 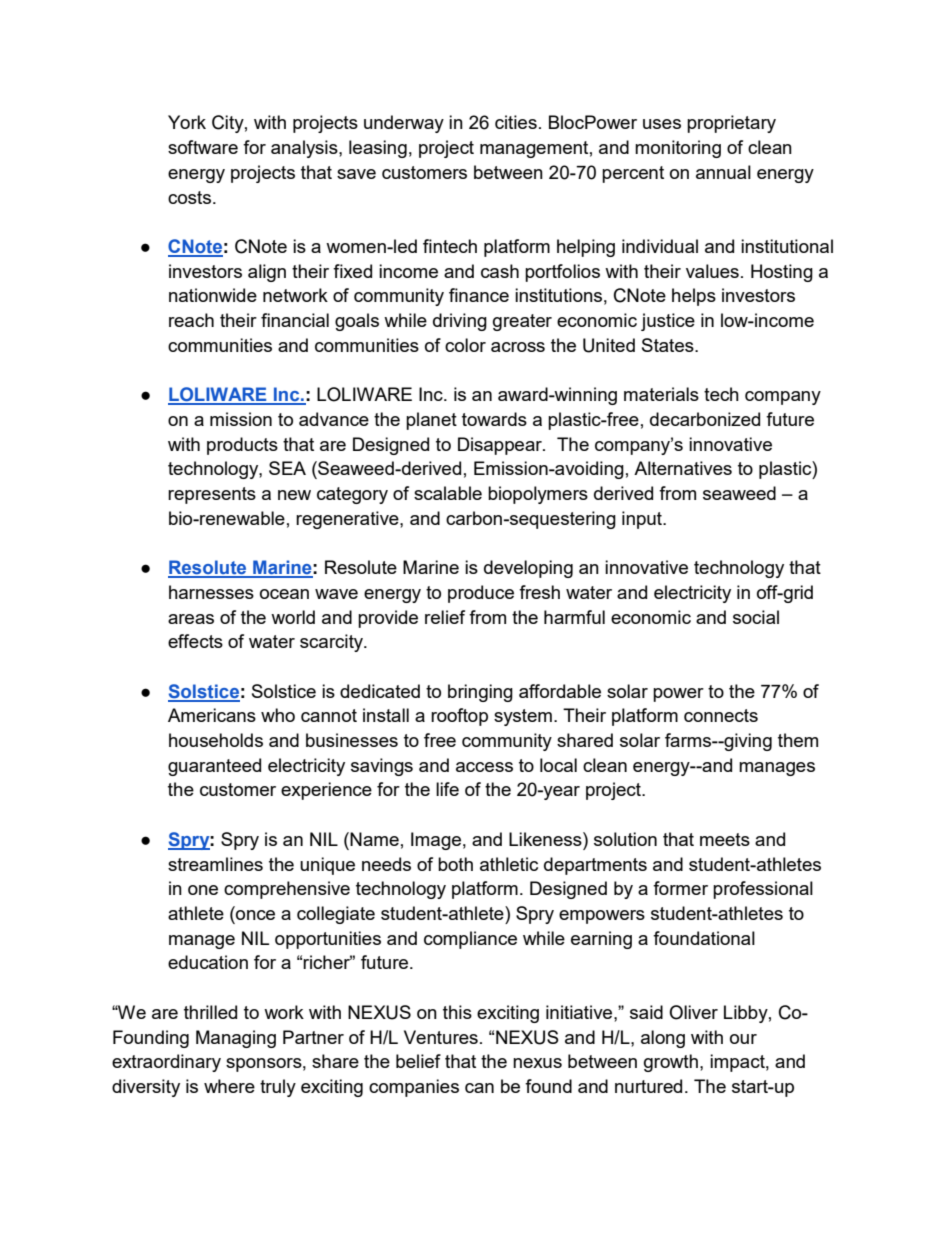 What do you see at coordinates (516, 122) in the screenshot?
I see `cities` at bounding box center [516, 122].
